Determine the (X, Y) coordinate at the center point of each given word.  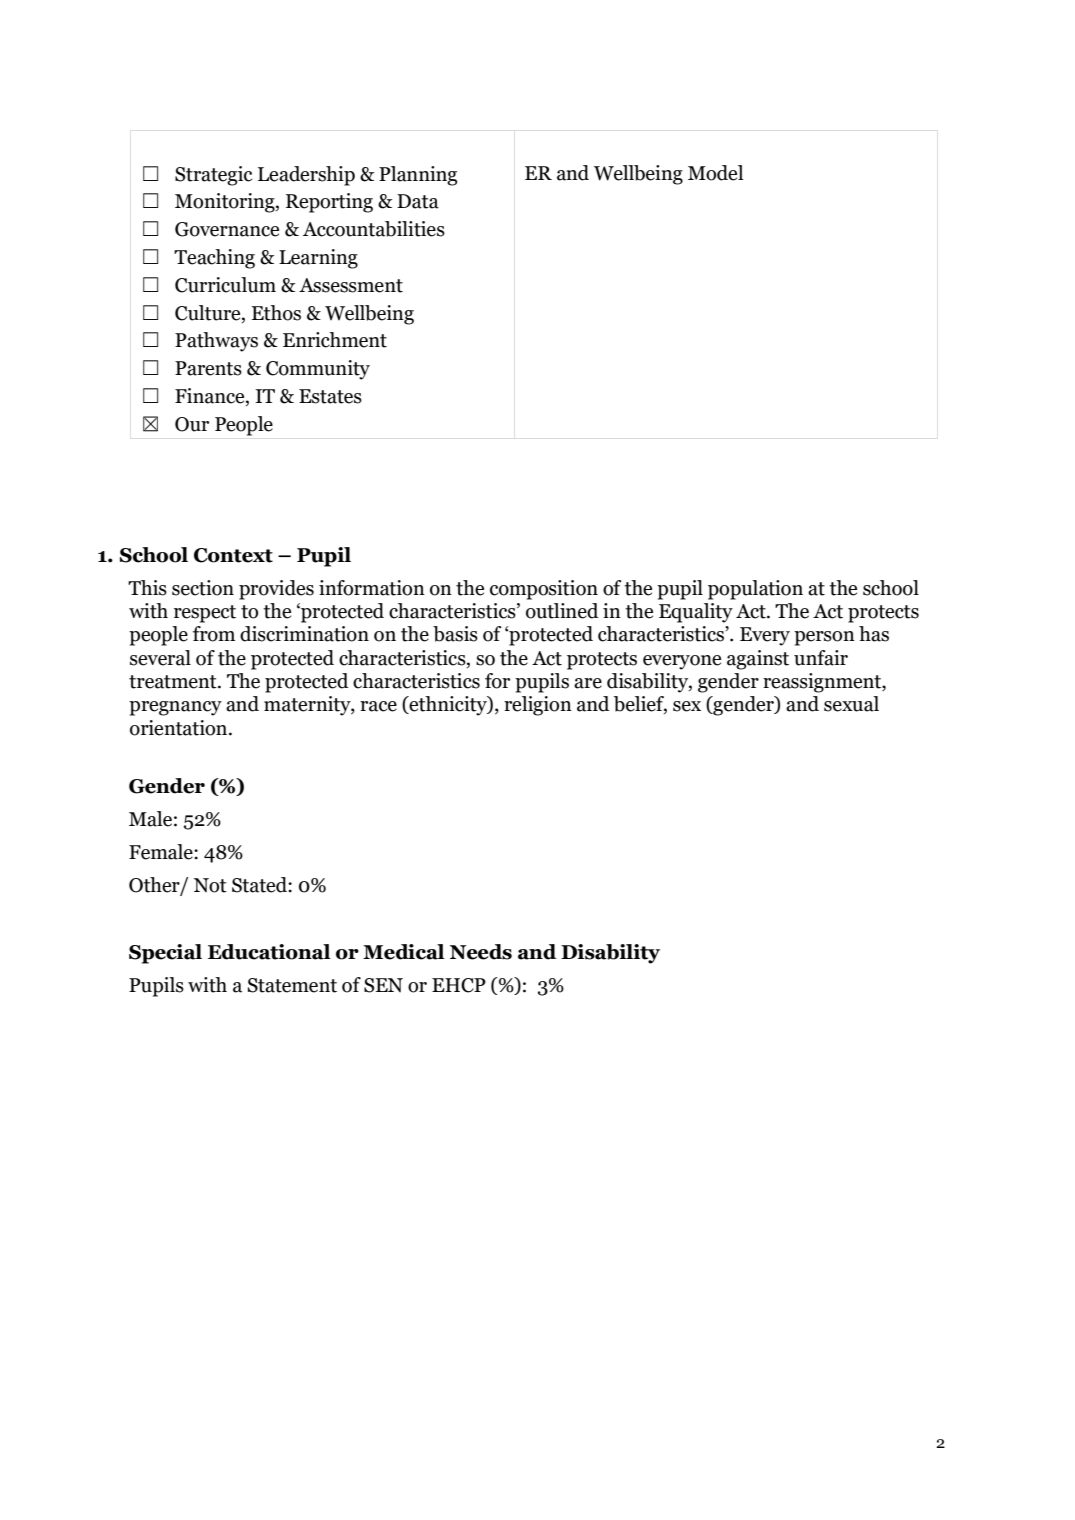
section (203, 588)
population (755, 590)
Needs (481, 952)
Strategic (213, 176)
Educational (269, 952)
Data (418, 201)
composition (544, 590)
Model (716, 173)
